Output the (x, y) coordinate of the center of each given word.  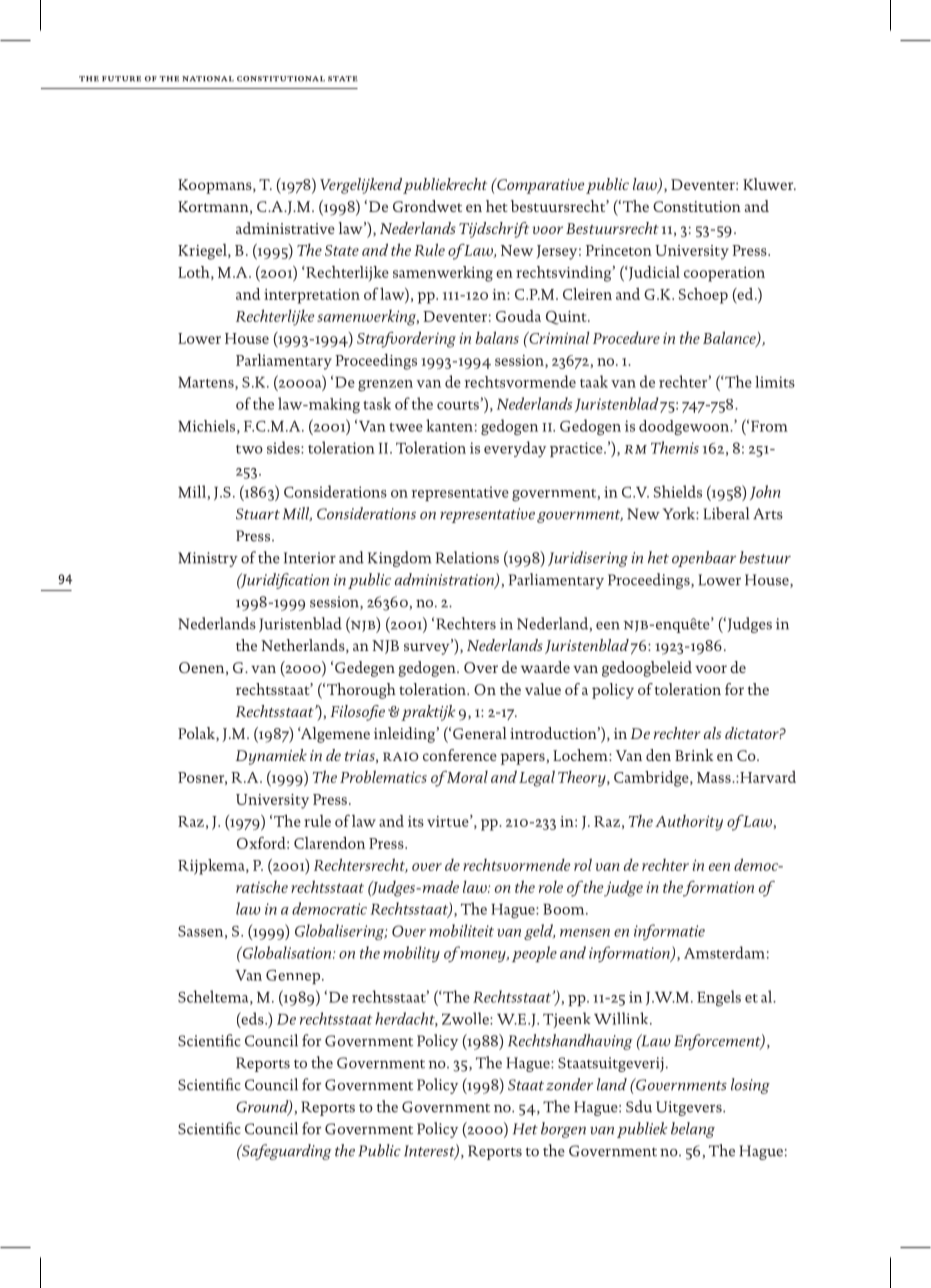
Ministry (208, 559)
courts (458, 405)
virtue (449, 821)
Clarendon (329, 842)
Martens (207, 383)
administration (445, 580)
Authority (689, 823)
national (208, 79)
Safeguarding (286, 1152)
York (680, 513)
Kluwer (769, 184)
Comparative (539, 186)
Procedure (626, 338)
